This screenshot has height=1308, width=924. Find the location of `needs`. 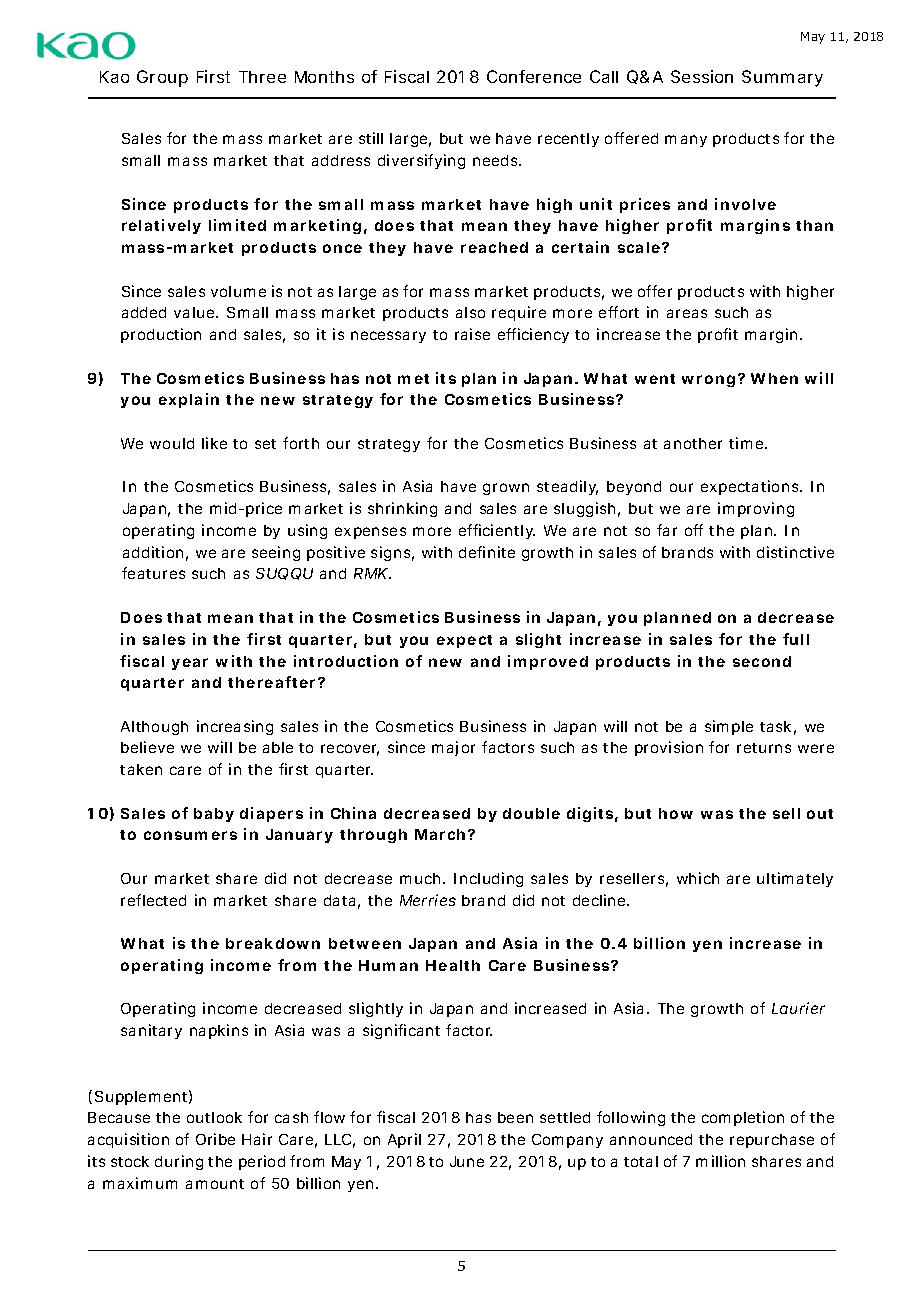

needs is located at coordinates (497, 160).
